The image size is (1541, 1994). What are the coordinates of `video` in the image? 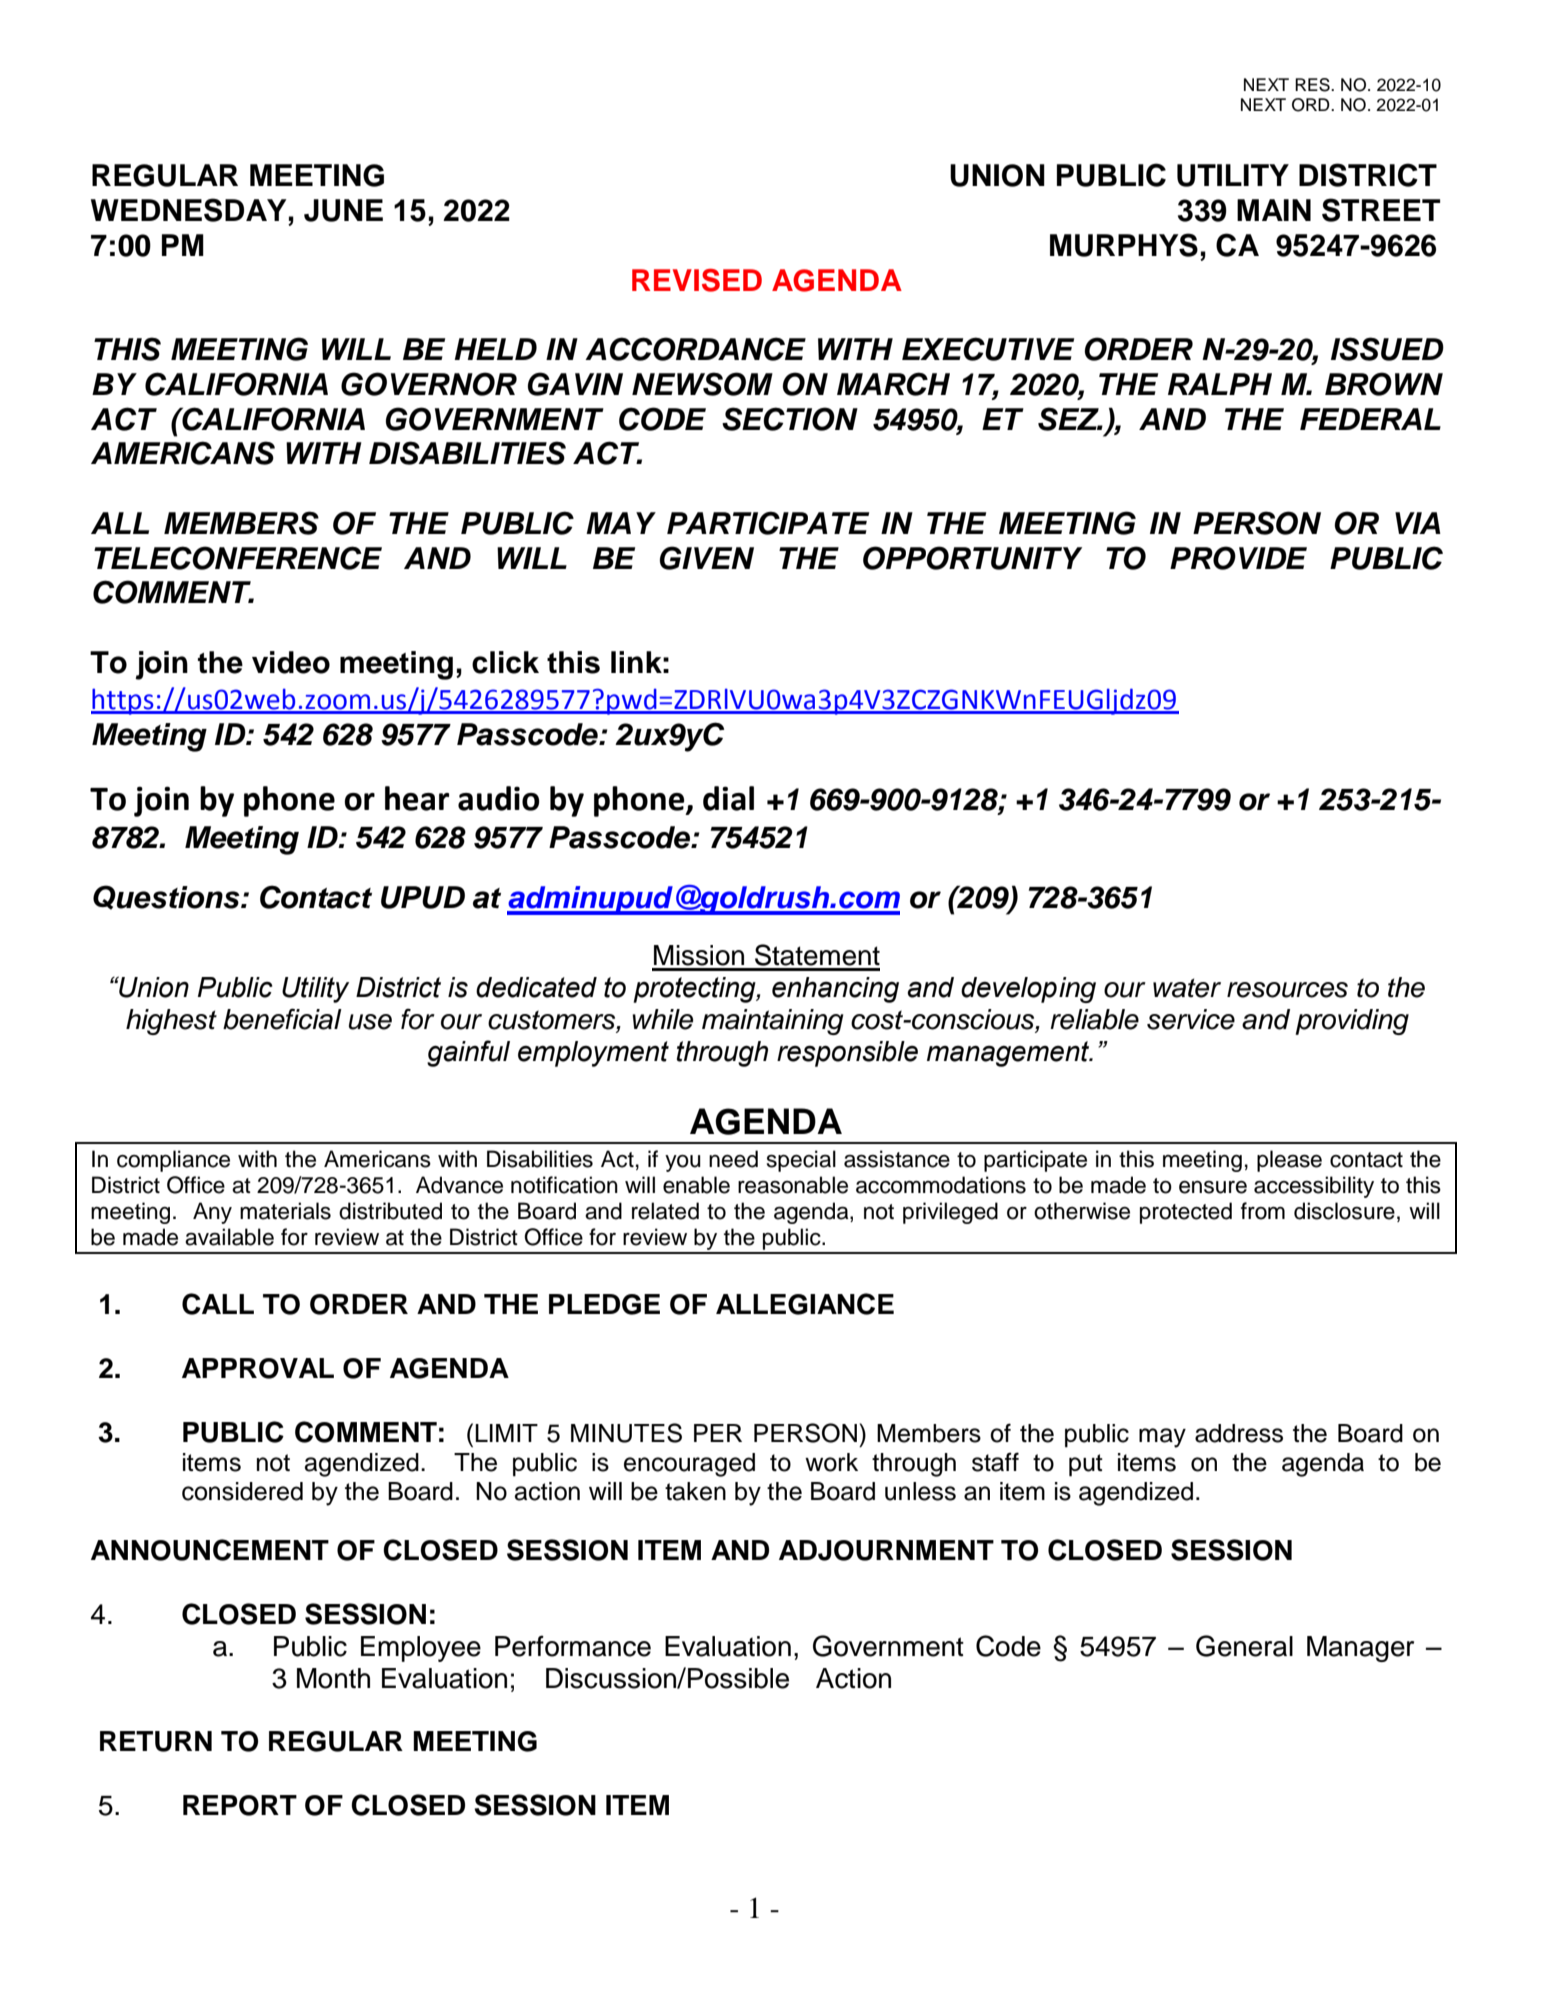 It's located at (291, 662).
